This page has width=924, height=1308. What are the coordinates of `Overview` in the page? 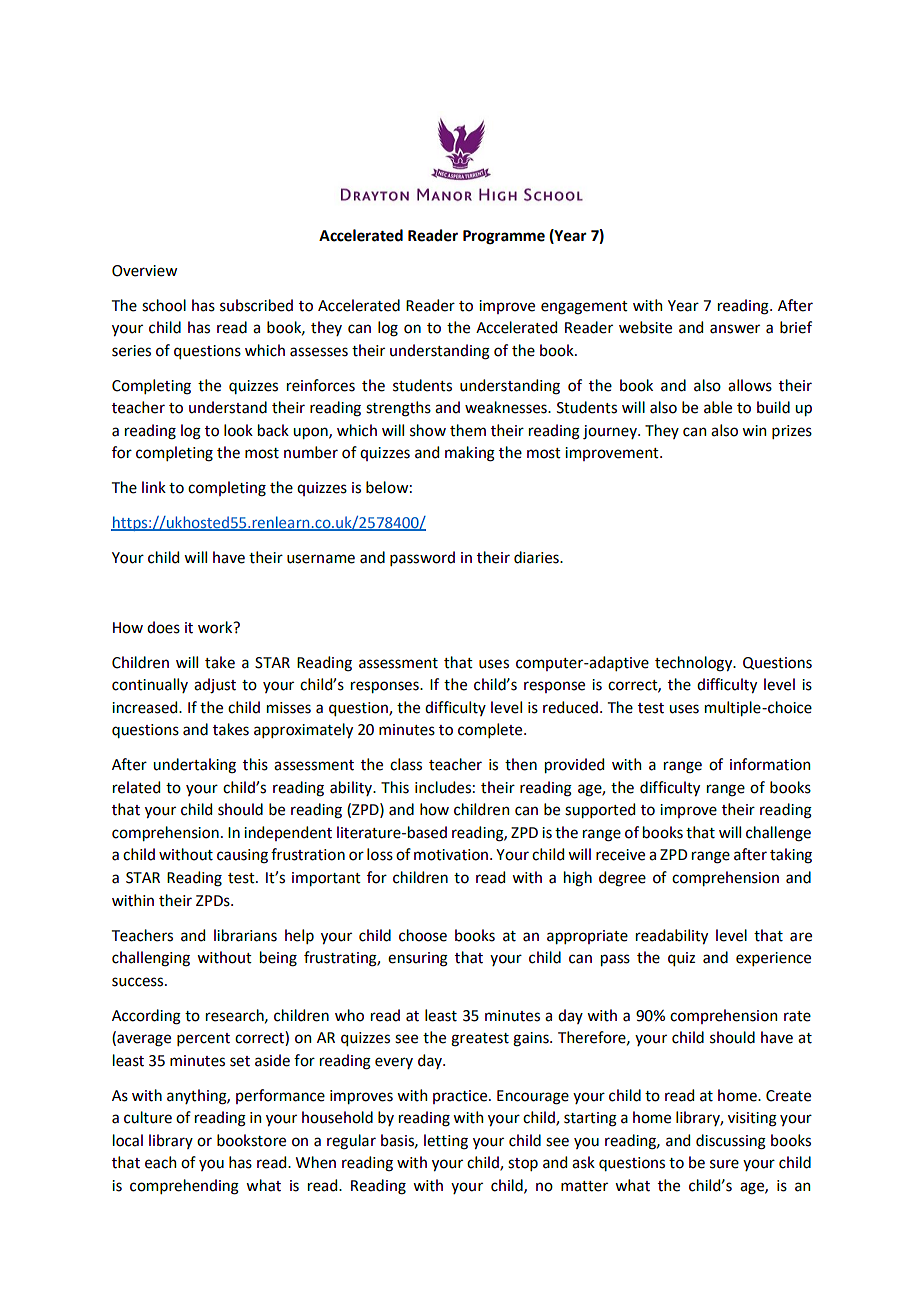 It's located at (144, 271).
